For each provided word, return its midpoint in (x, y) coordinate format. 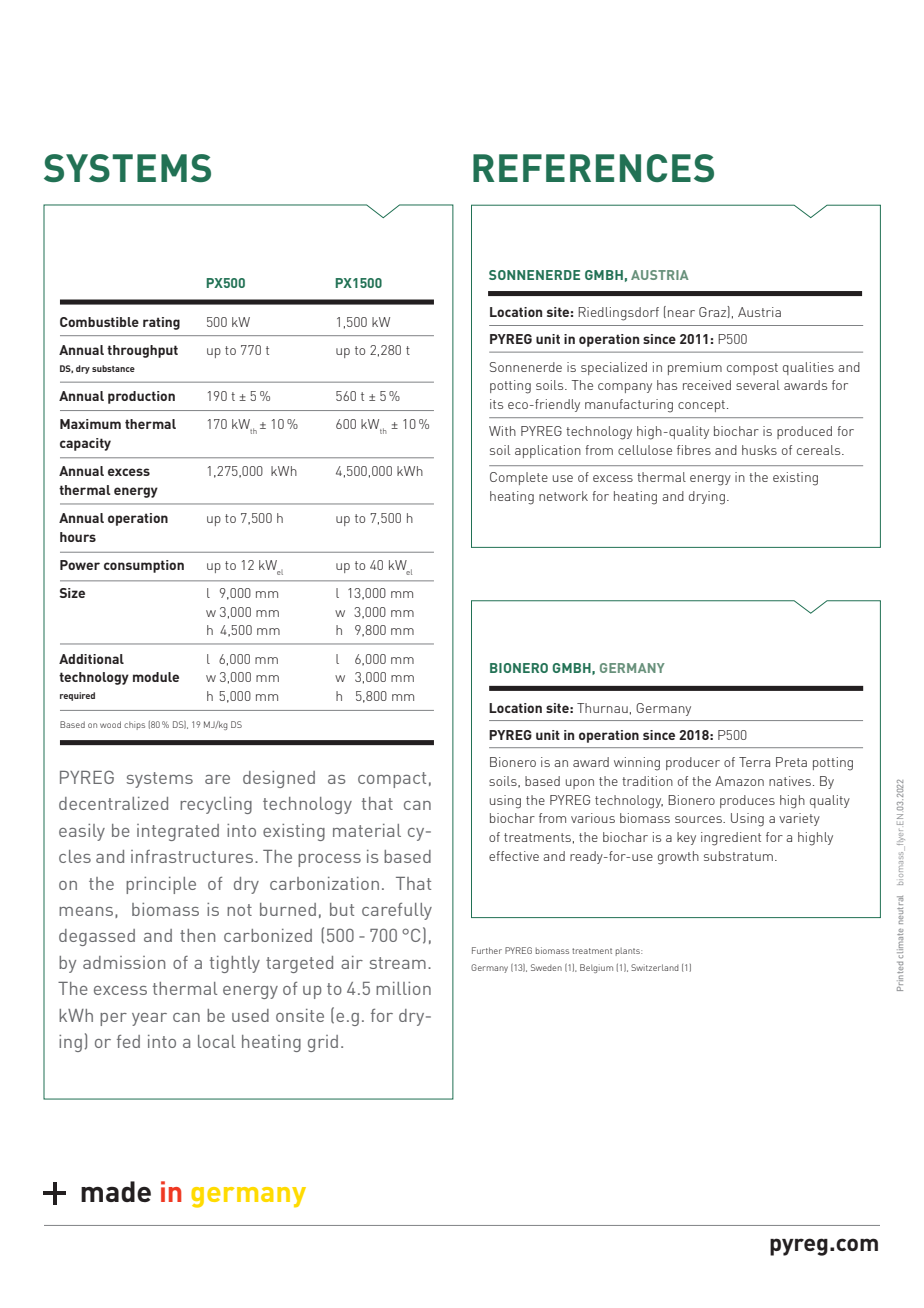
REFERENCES (593, 168)
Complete (519, 478)
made (116, 1191)
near (681, 313)
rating (161, 323)
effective (514, 856)
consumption (144, 566)
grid (323, 1043)
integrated (178, 832)
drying (707, 498)
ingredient (731, 839)
